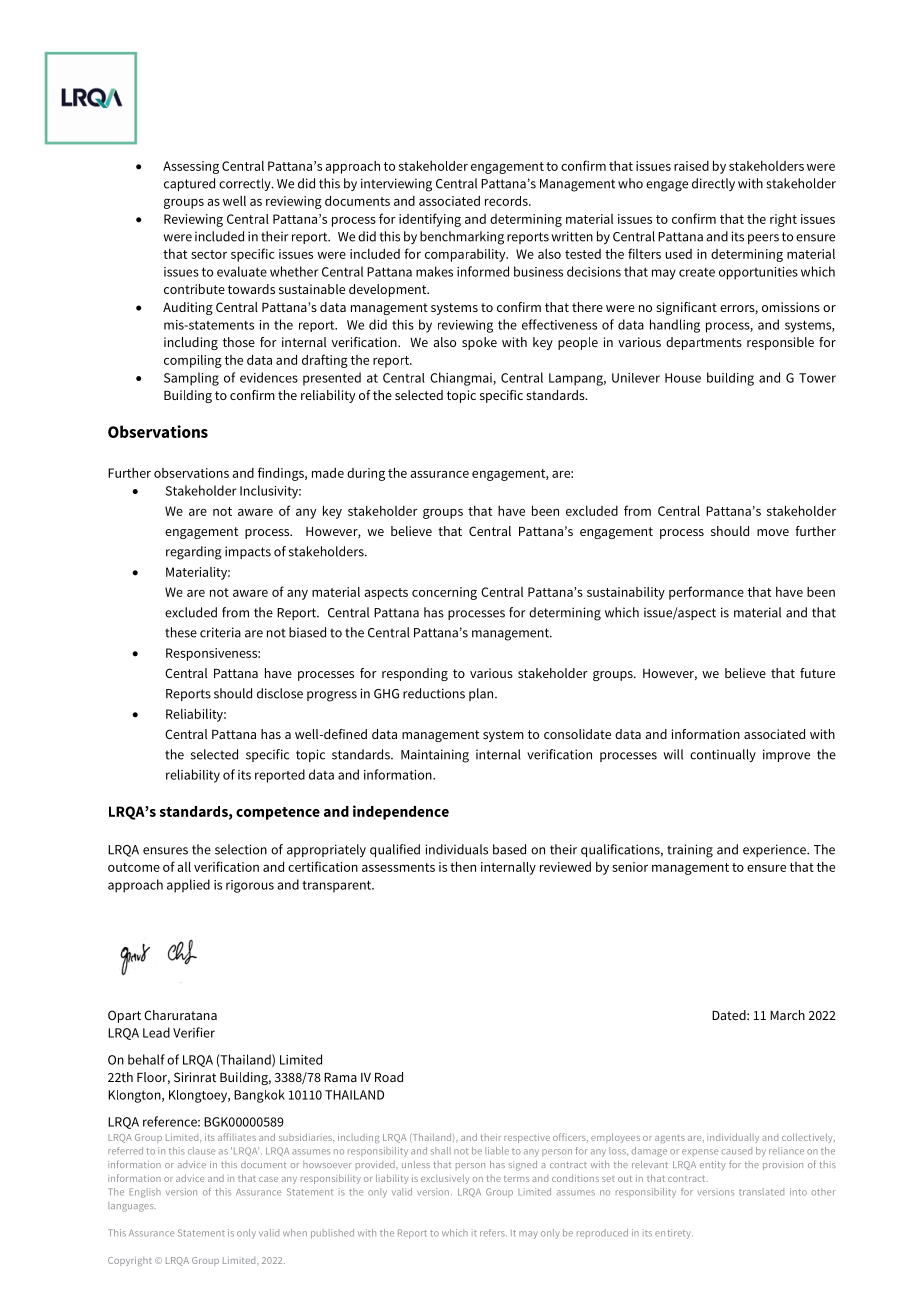  What do you see at coordinates (787, 1015) in the image?
I see `March` at bounding box center [787, 1015].
